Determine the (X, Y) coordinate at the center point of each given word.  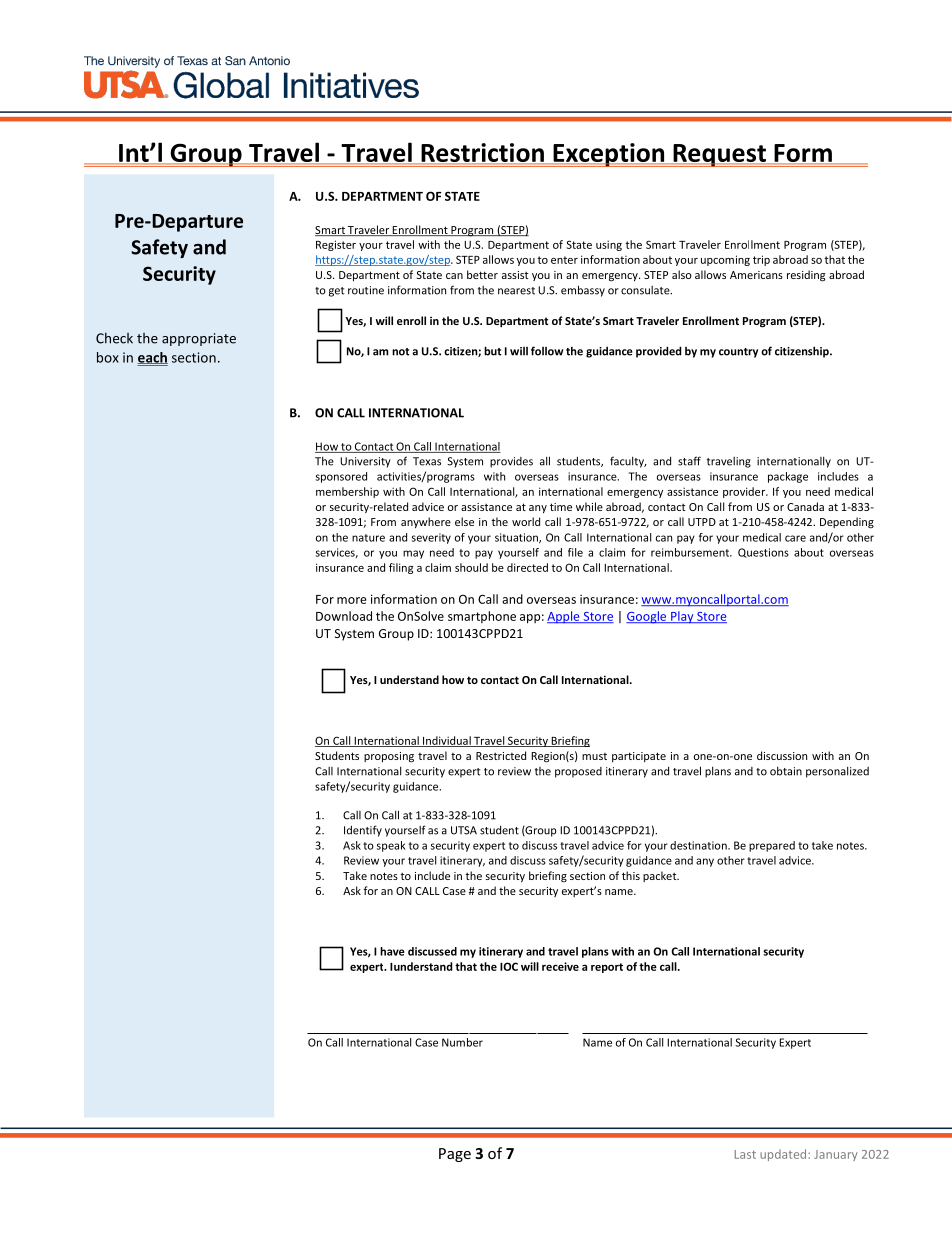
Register (336, 245)
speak (391, 846)
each (152, 358)
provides (511, 462)
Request (719, 155)
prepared (772, 846)
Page (455, 1155)
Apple (564, 617)
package (788, 477)
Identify (363, 831)
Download (344, 616)
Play (682, 617)
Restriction (482, 153)
